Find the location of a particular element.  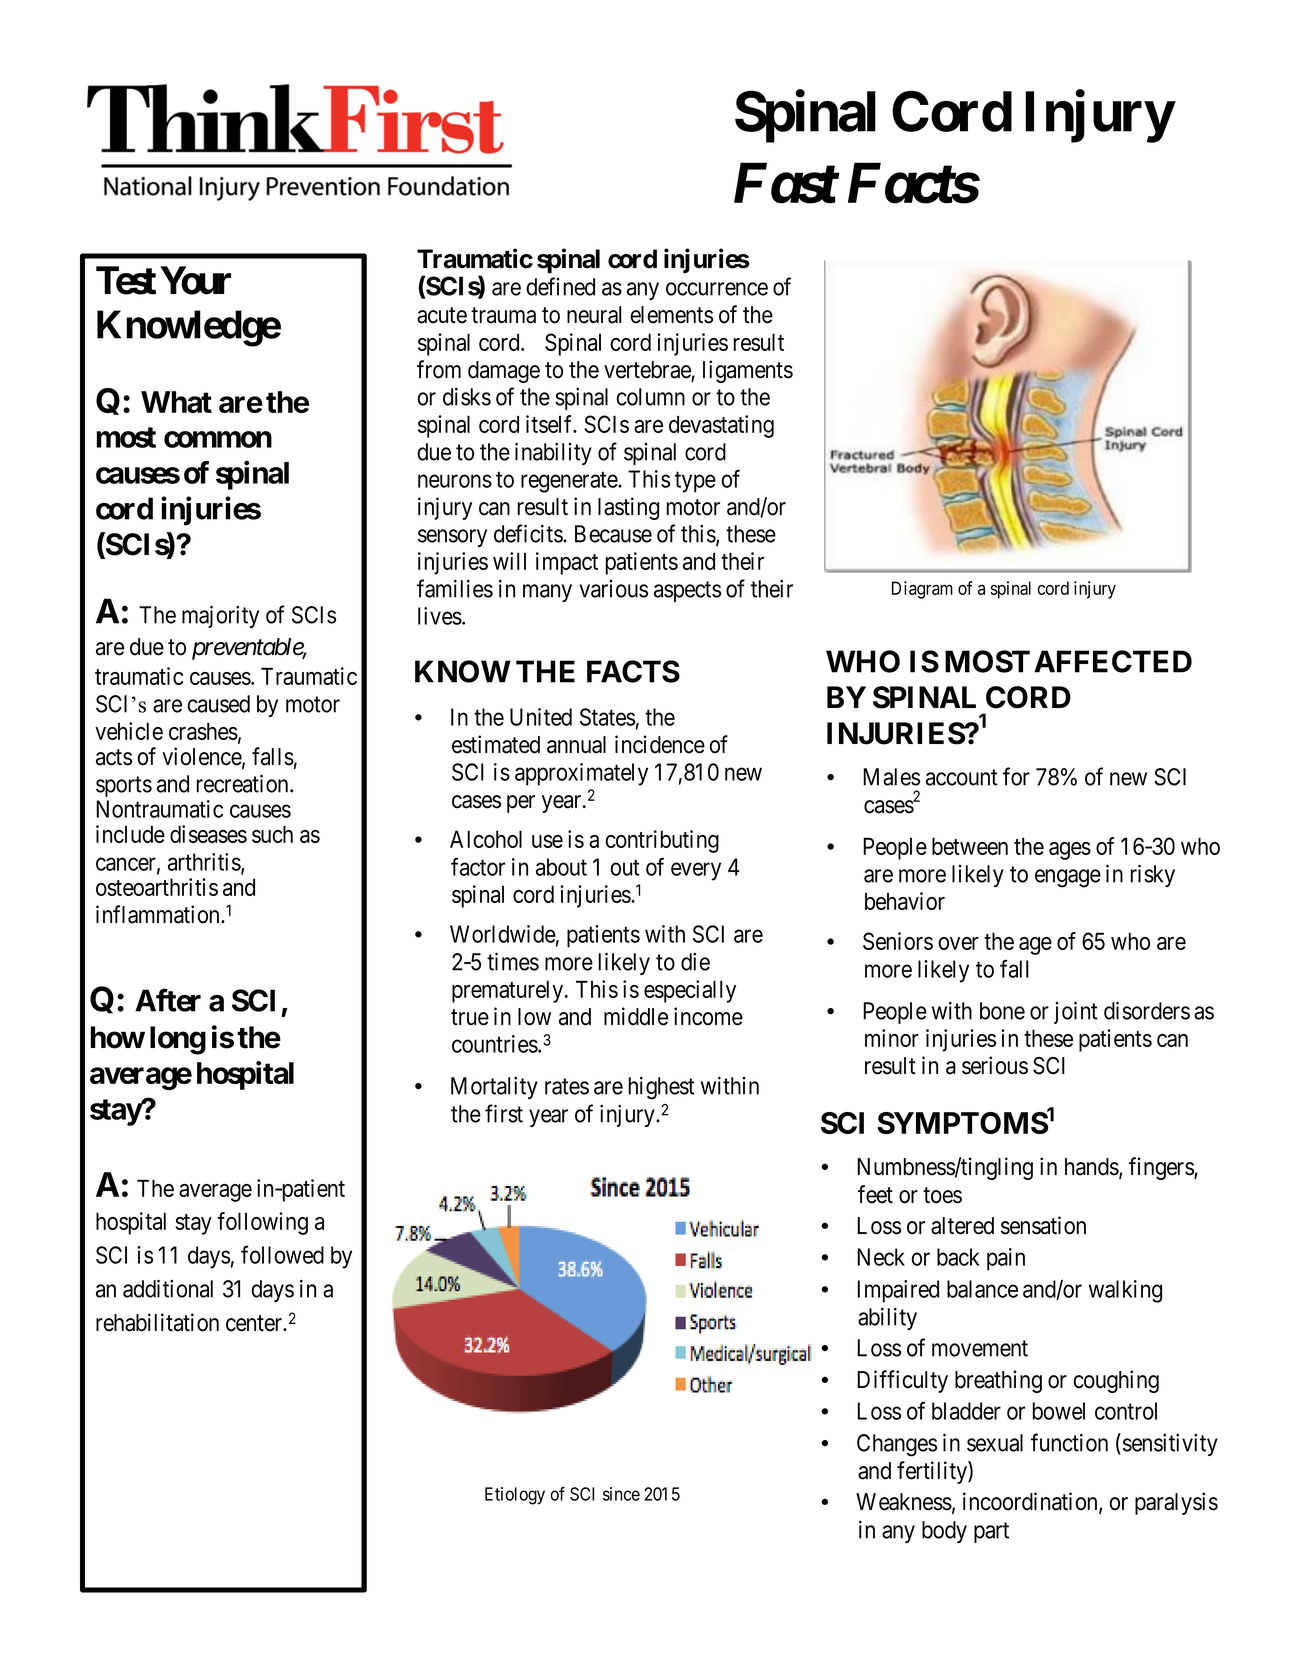

engage is located at coordinates (1068, 878).
